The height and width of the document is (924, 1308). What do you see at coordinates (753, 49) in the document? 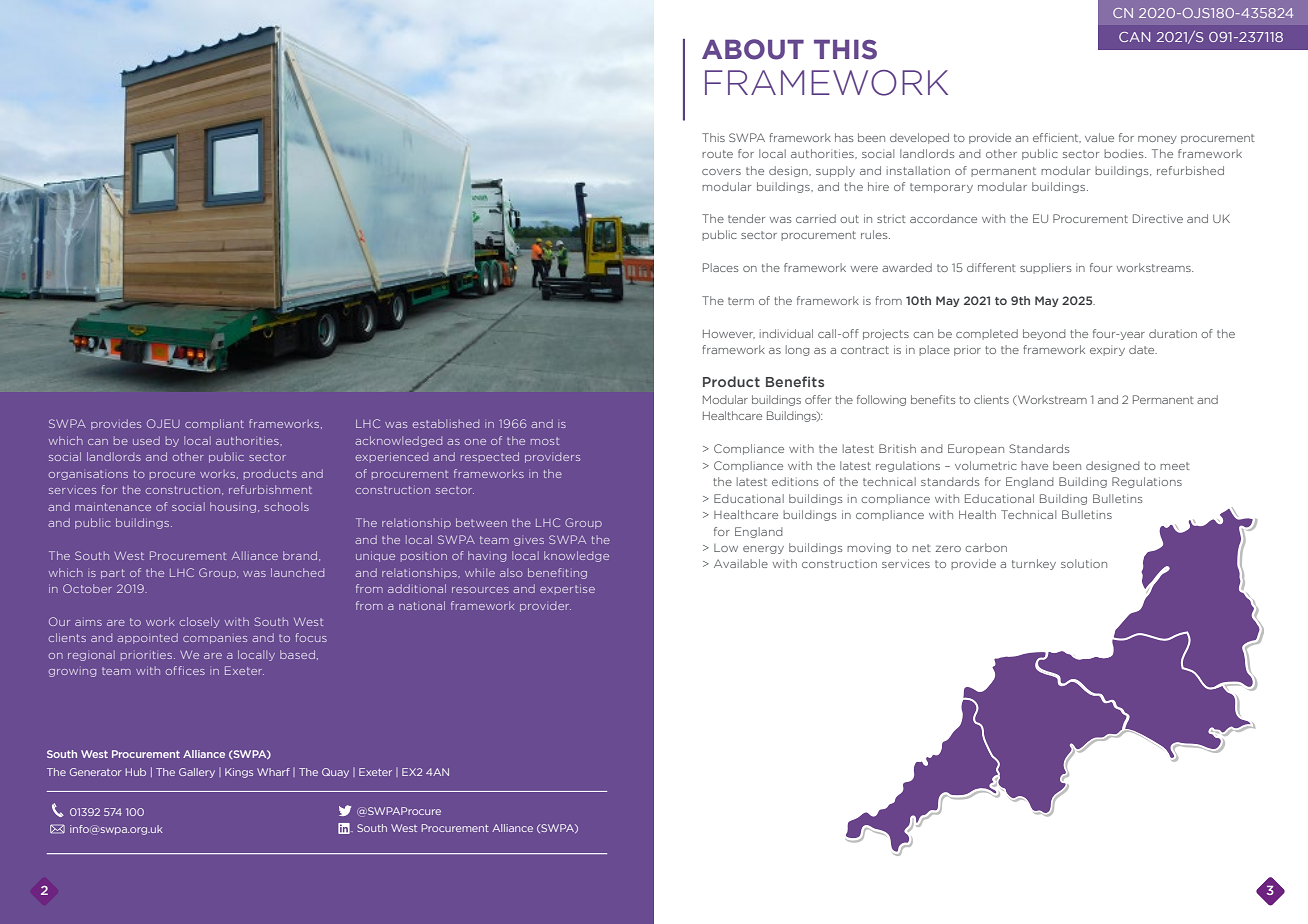
I see `ABOUT` at bounding box center [753, 49].
